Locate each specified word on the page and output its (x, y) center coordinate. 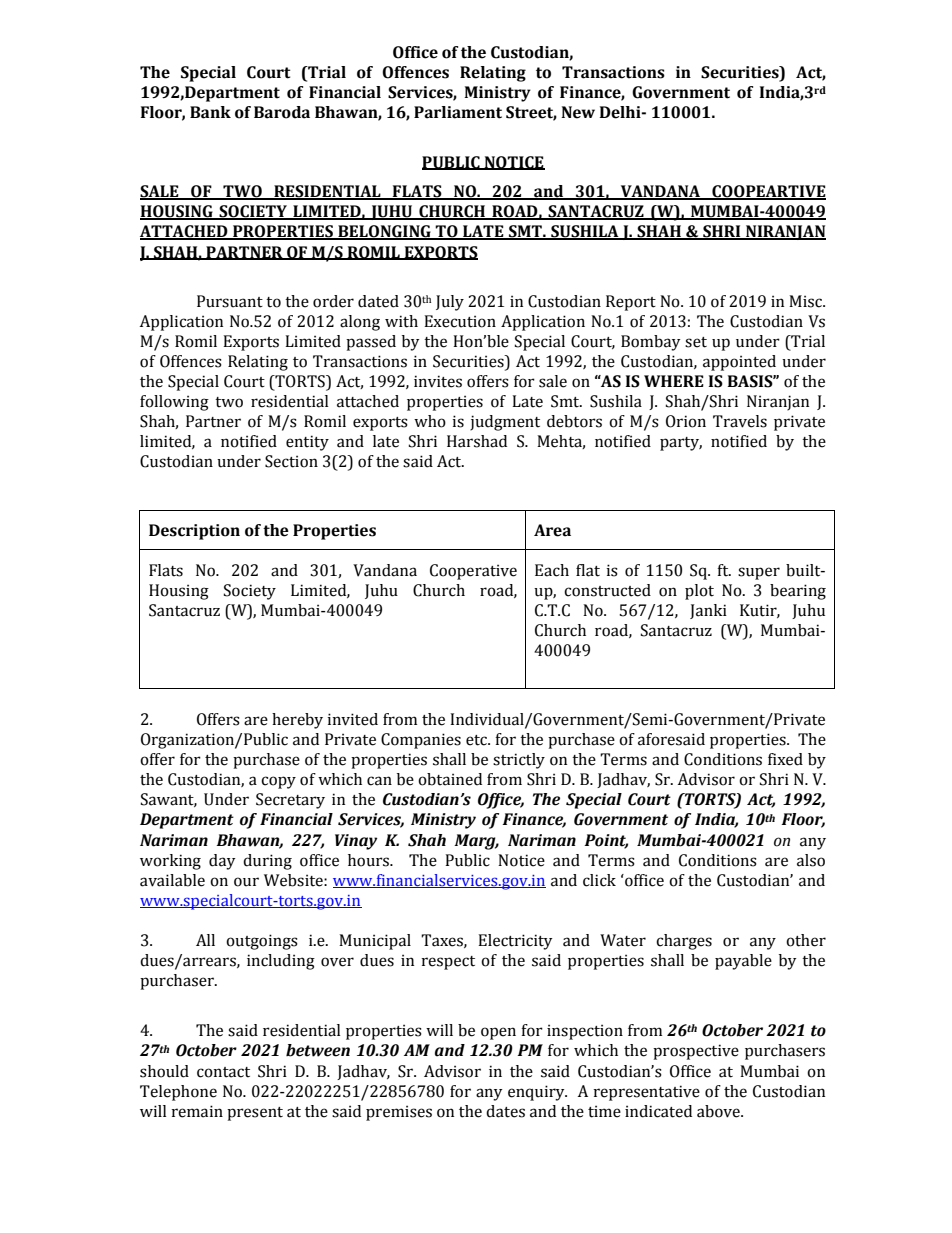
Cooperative (473, 572)
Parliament (458, 112)
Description (194, 532)
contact (223, 1072)
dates (505, 1111)
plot (699, 592)
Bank (210, 112)
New (578, 112)
